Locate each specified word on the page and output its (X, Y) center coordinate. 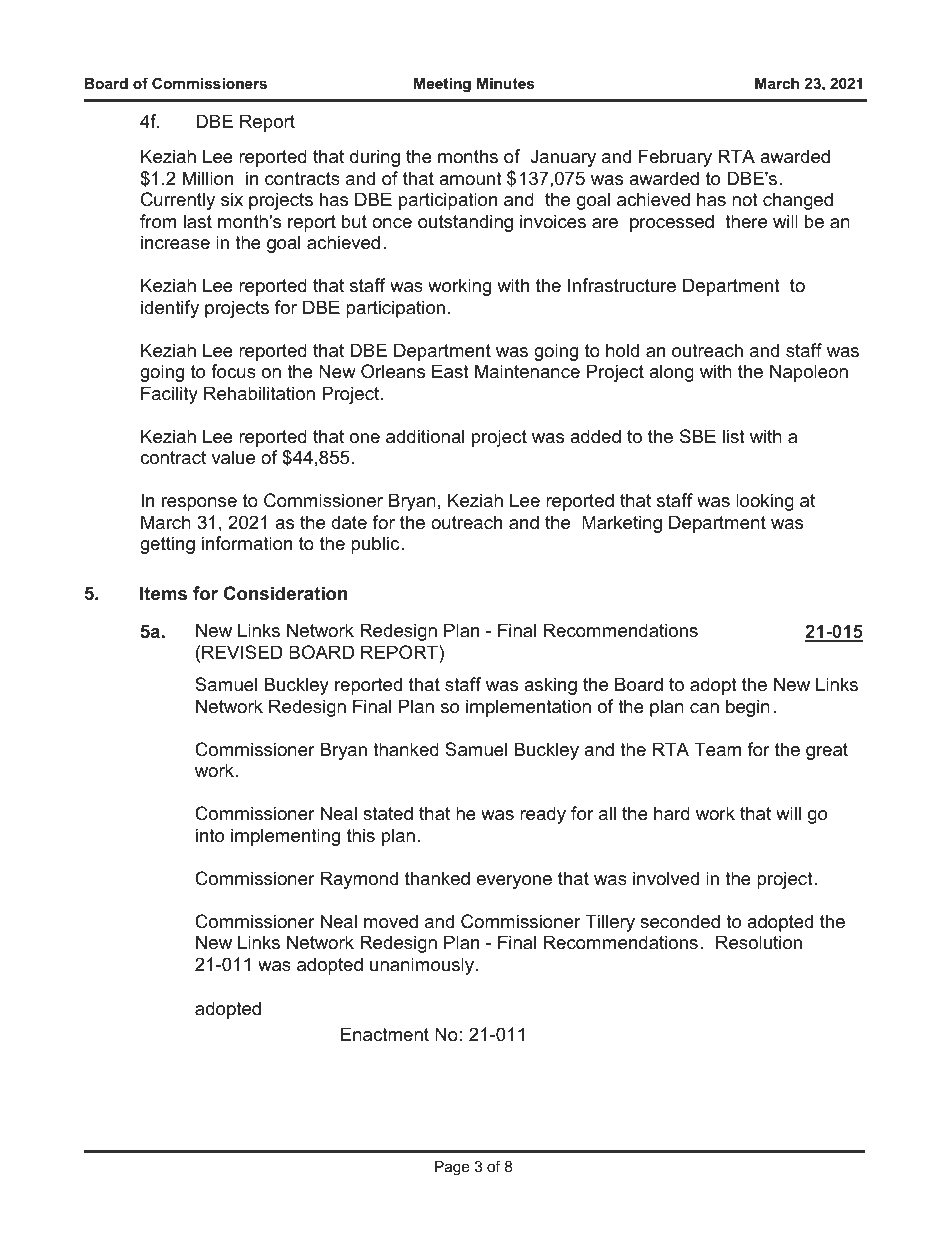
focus (233, 371)
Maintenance (527, 371)
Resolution (759, 942)
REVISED (242, 652)
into (210, 835)
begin (748, 708)
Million (208, 178)
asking (550, 686)
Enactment (385, 1034)
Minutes (505, 83)
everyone (514, 882)
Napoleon (809, 373)
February (675, 158)
